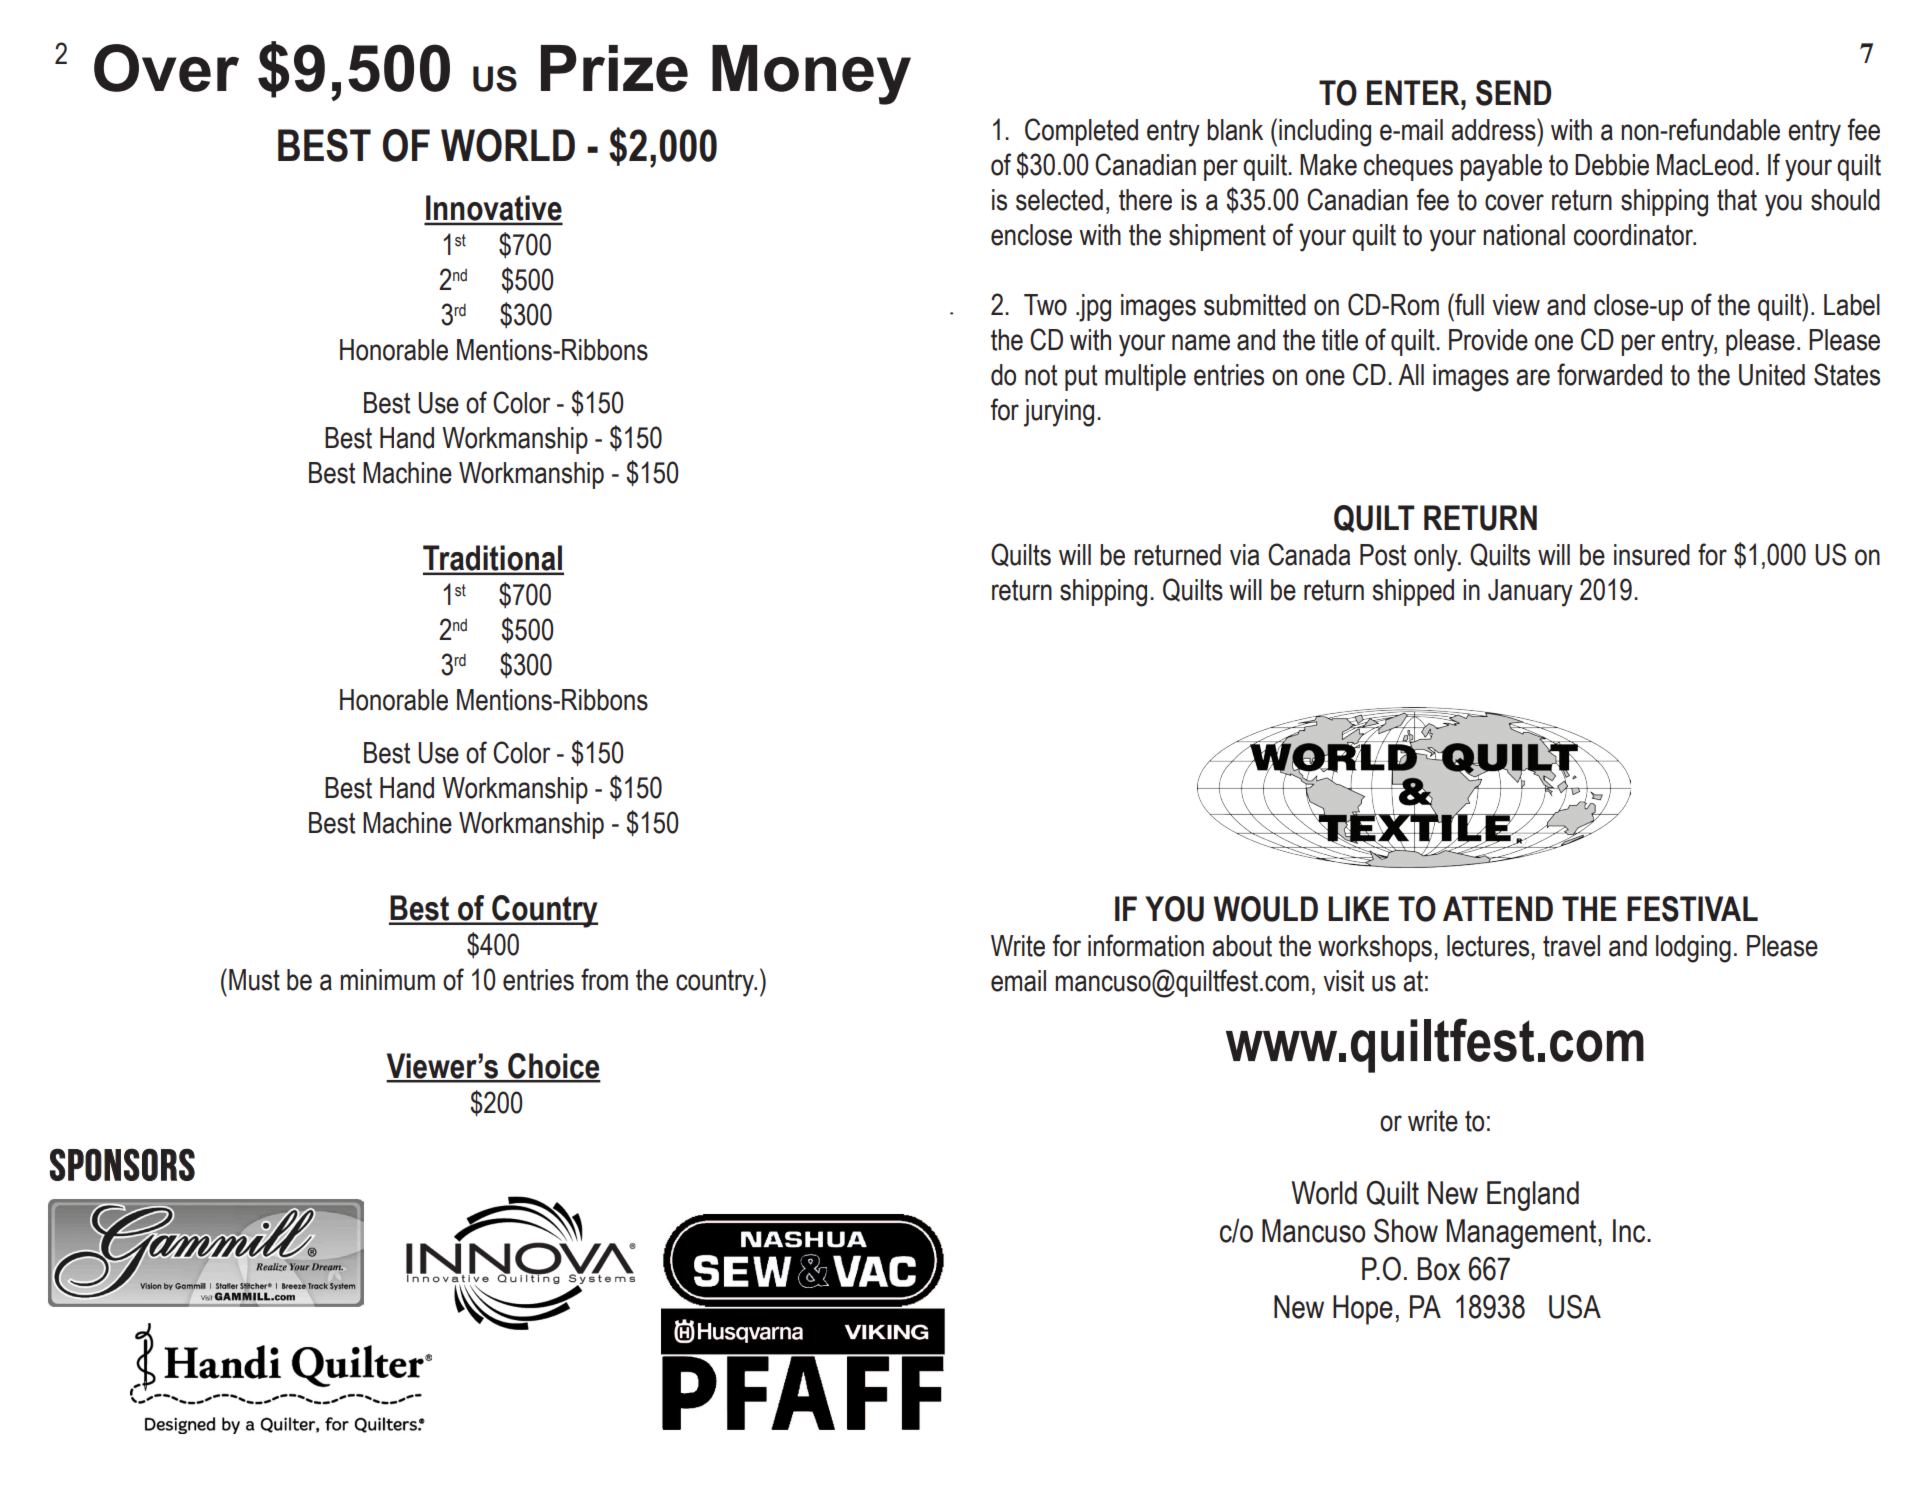 The image size is (1925, 1487). What do you see at coordinates (1309, 554) in the page?
I see `Canada` at bounding box center [1309, 554].
